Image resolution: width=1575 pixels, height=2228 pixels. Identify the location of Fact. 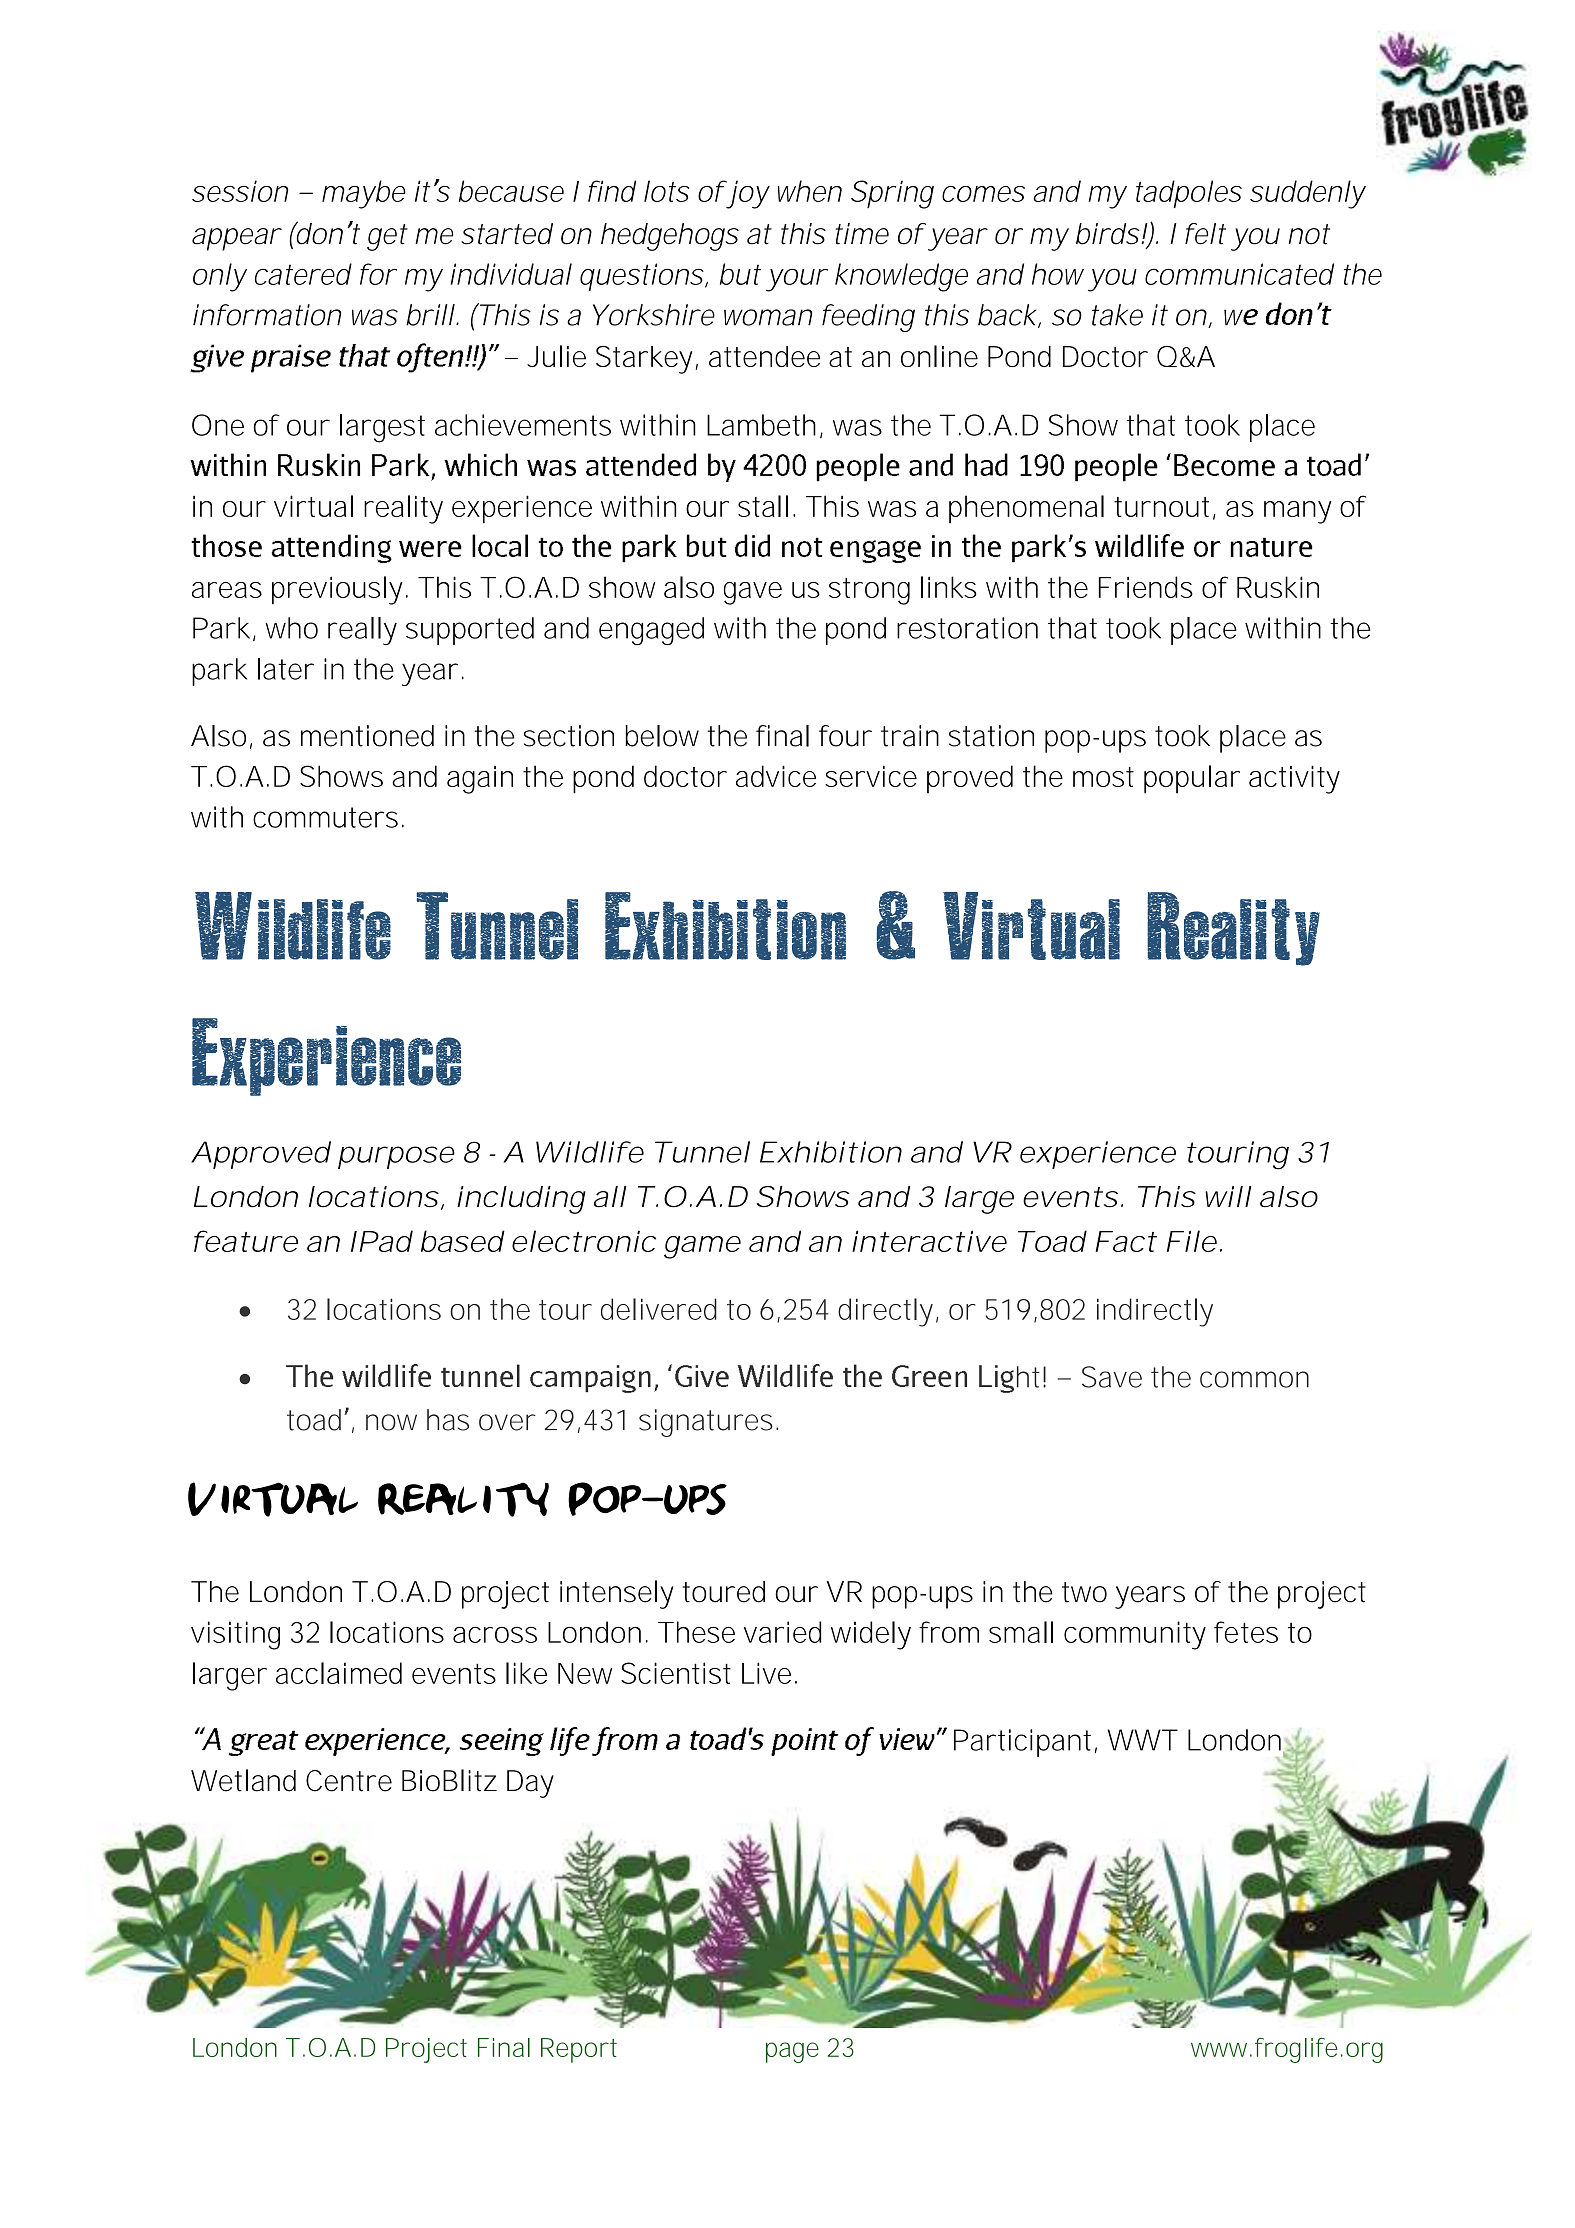
(1126, 1241).
